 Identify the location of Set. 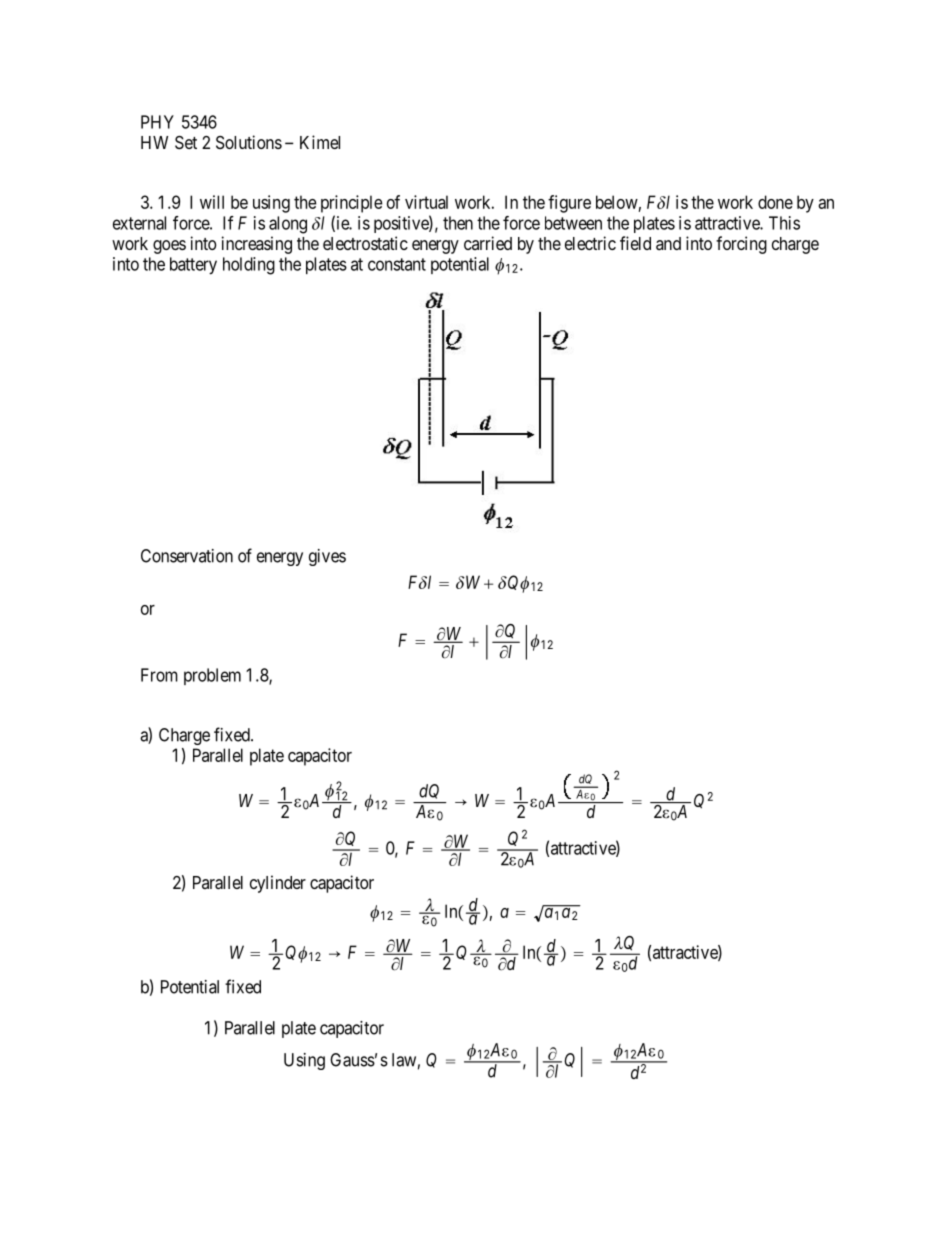
(186, 143).
